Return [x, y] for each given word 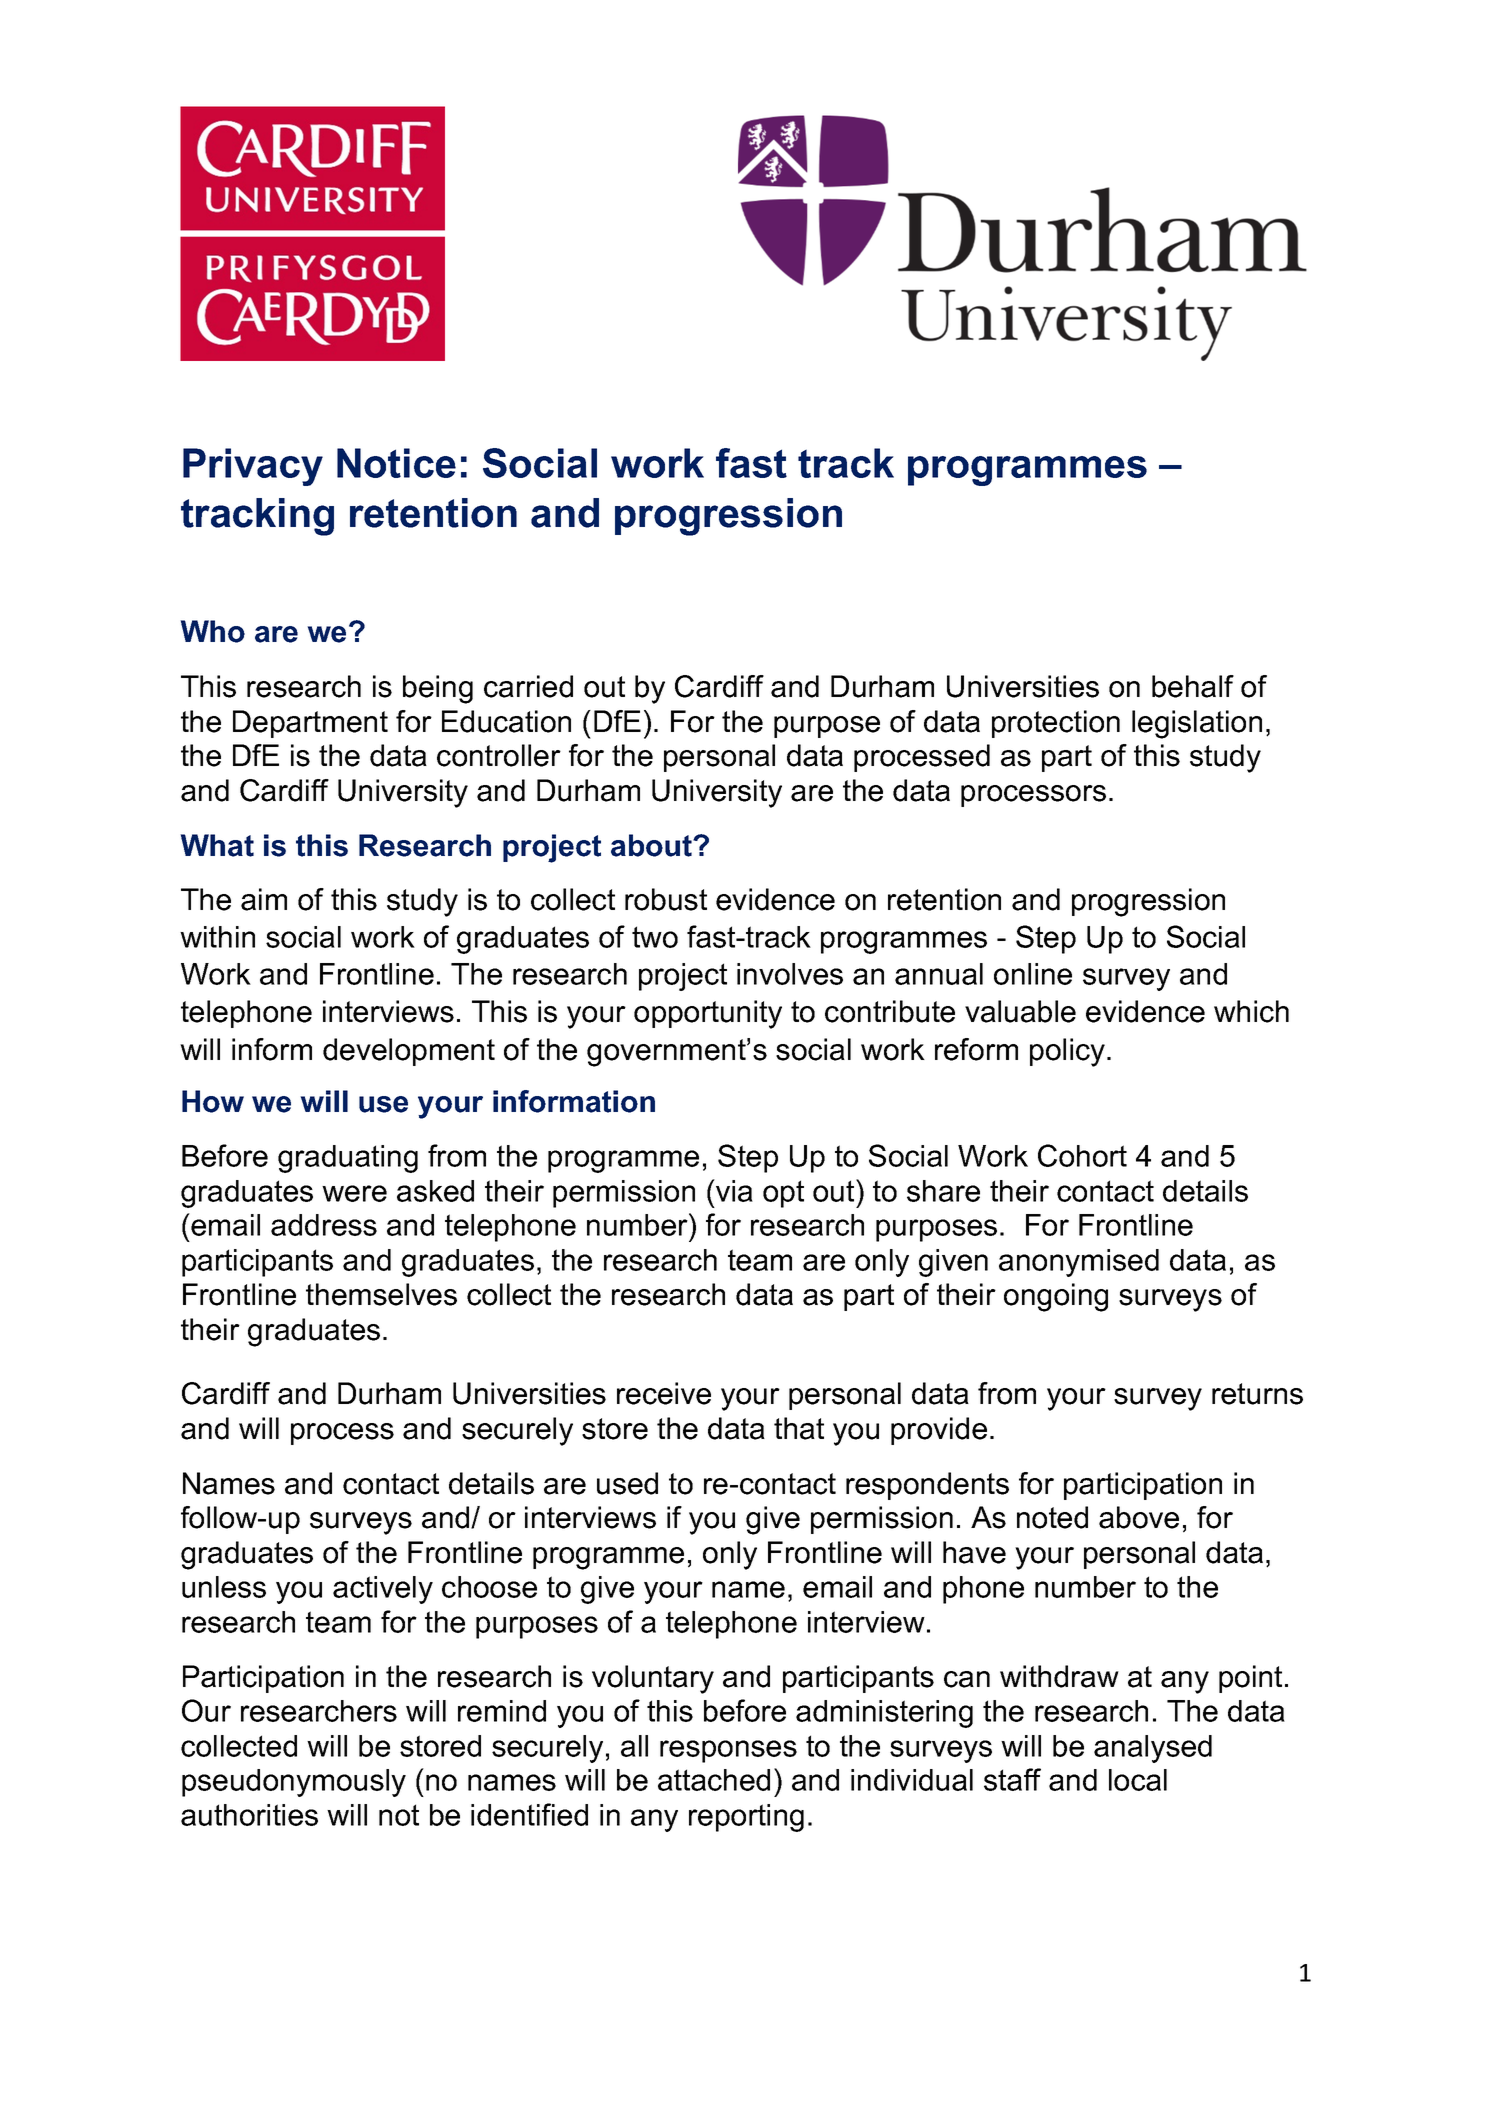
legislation [1197, 724]
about [652, 845]
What [217, 845]
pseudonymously [294, 1783]
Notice [396, 463]
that [799, 1428]
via [733, 1190]
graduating [348, 1159]
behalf [1193, 686]
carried [528, 686]
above [1139, 1517]
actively [383, 1590]
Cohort [1082, 1155]
